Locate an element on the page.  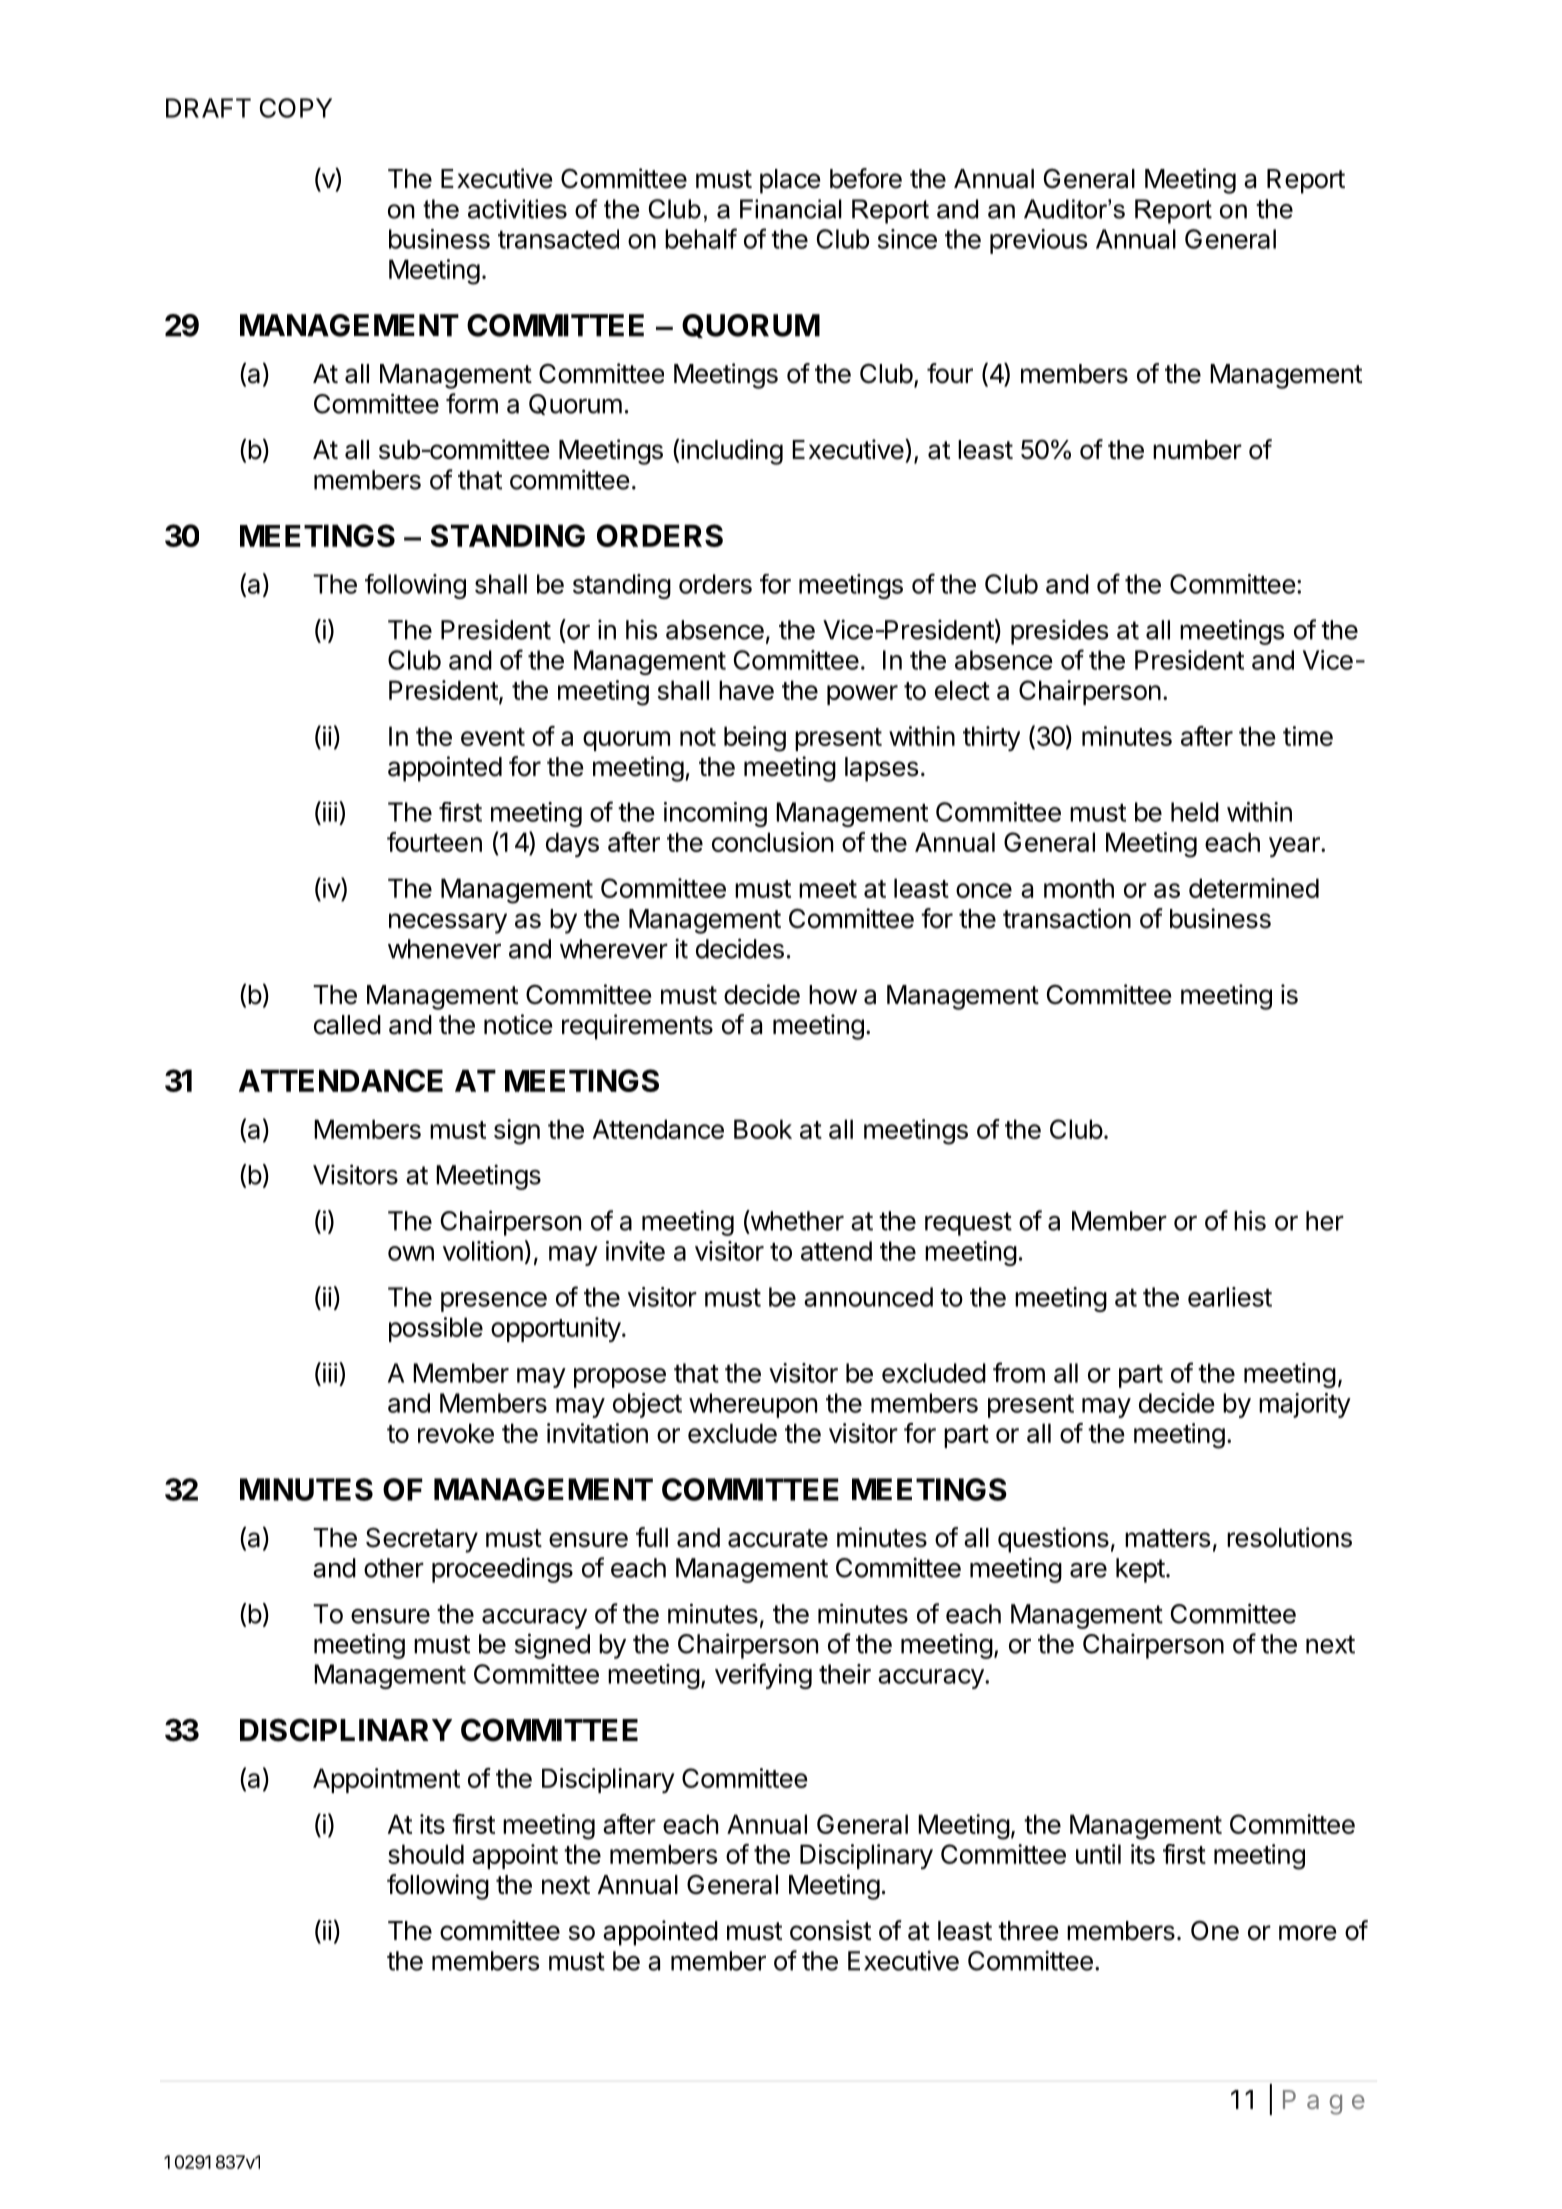
previous is located at coordinates (1039, 241).
